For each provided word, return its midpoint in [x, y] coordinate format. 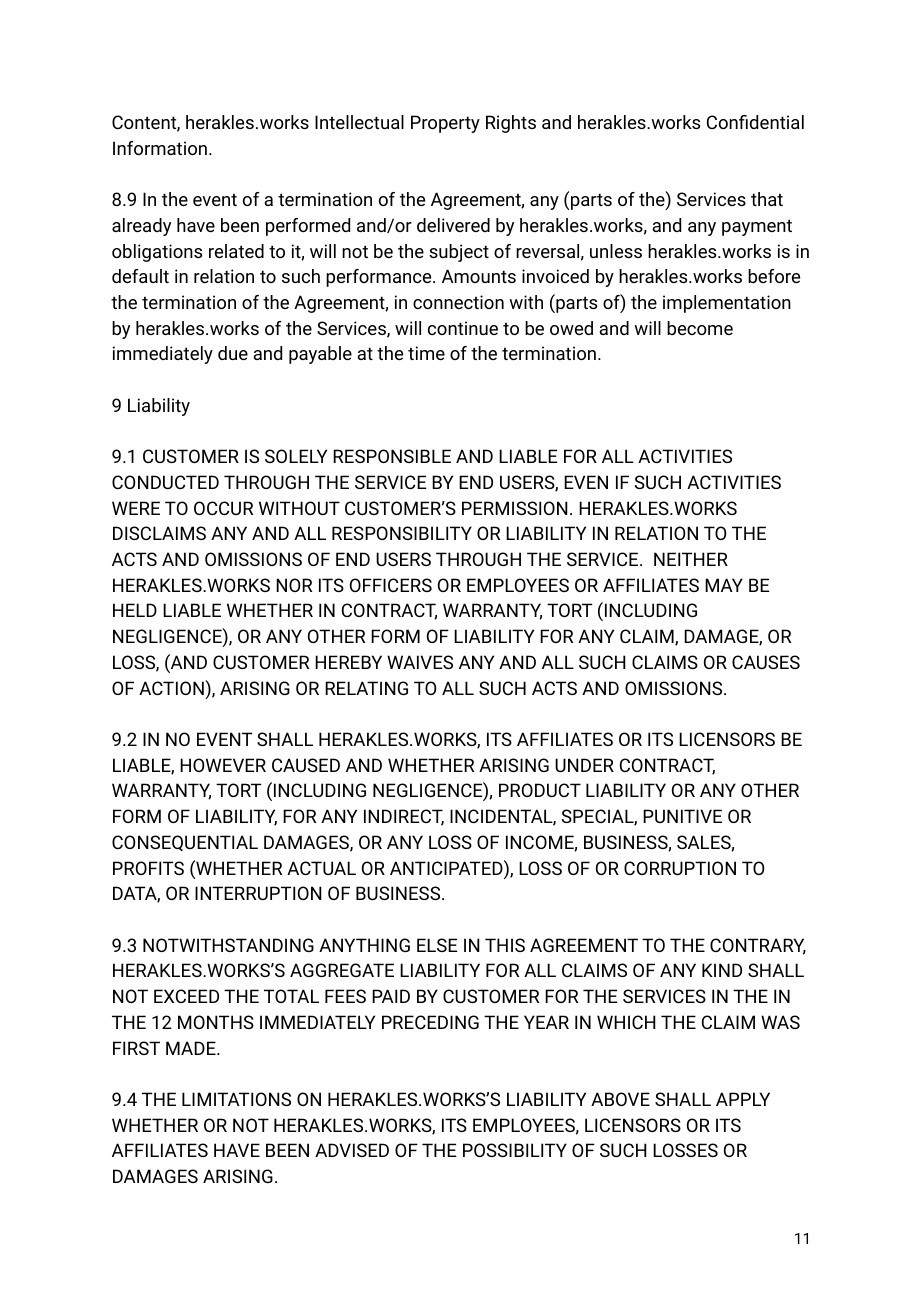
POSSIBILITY [515, 1150]
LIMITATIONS [236, 1099]
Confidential [755, 122]
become [700, 328]
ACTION [172, 687]
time [426, 353]
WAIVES [420, 662]
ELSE [437, 945]
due [233, 353]
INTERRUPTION [258, 893]
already [141, 227]
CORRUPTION [680, 868]
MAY [724, 585]
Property [445, 124]
